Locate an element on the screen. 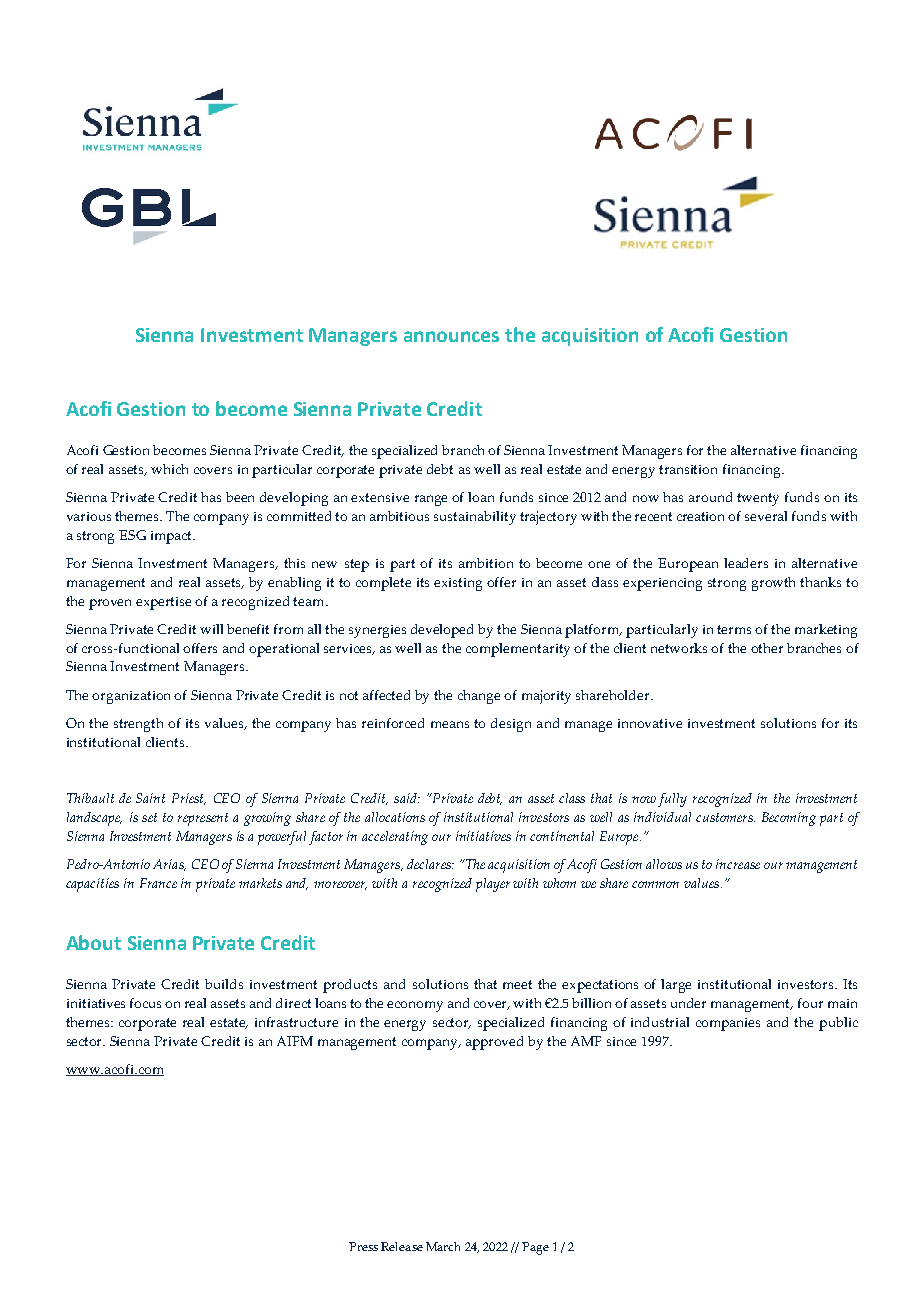 Image resolution: width=924 pixels, height=1308 pixels. transition is located at coordinates (688, 469).
